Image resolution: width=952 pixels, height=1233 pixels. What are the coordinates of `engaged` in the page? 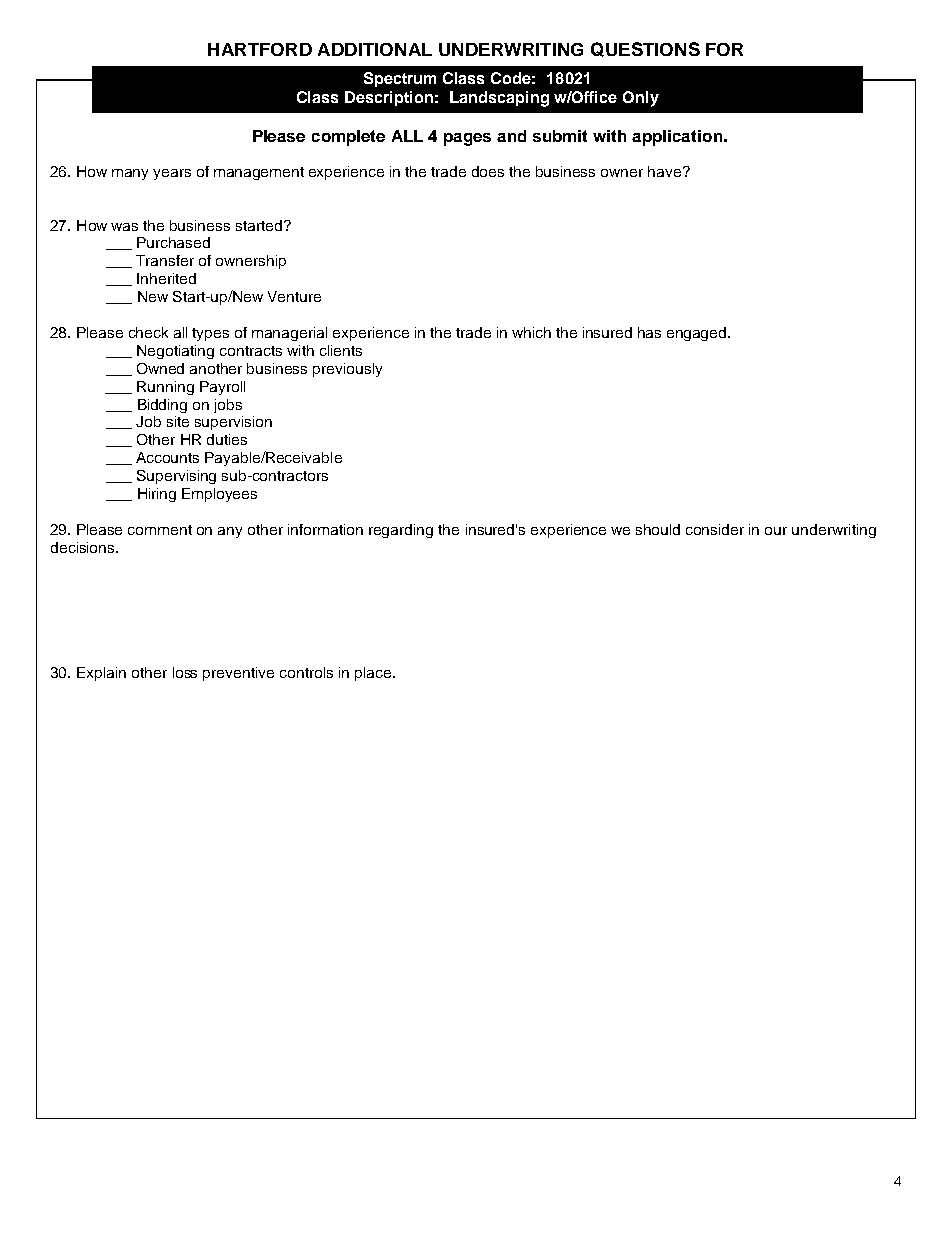 It's located at (698, 334).
